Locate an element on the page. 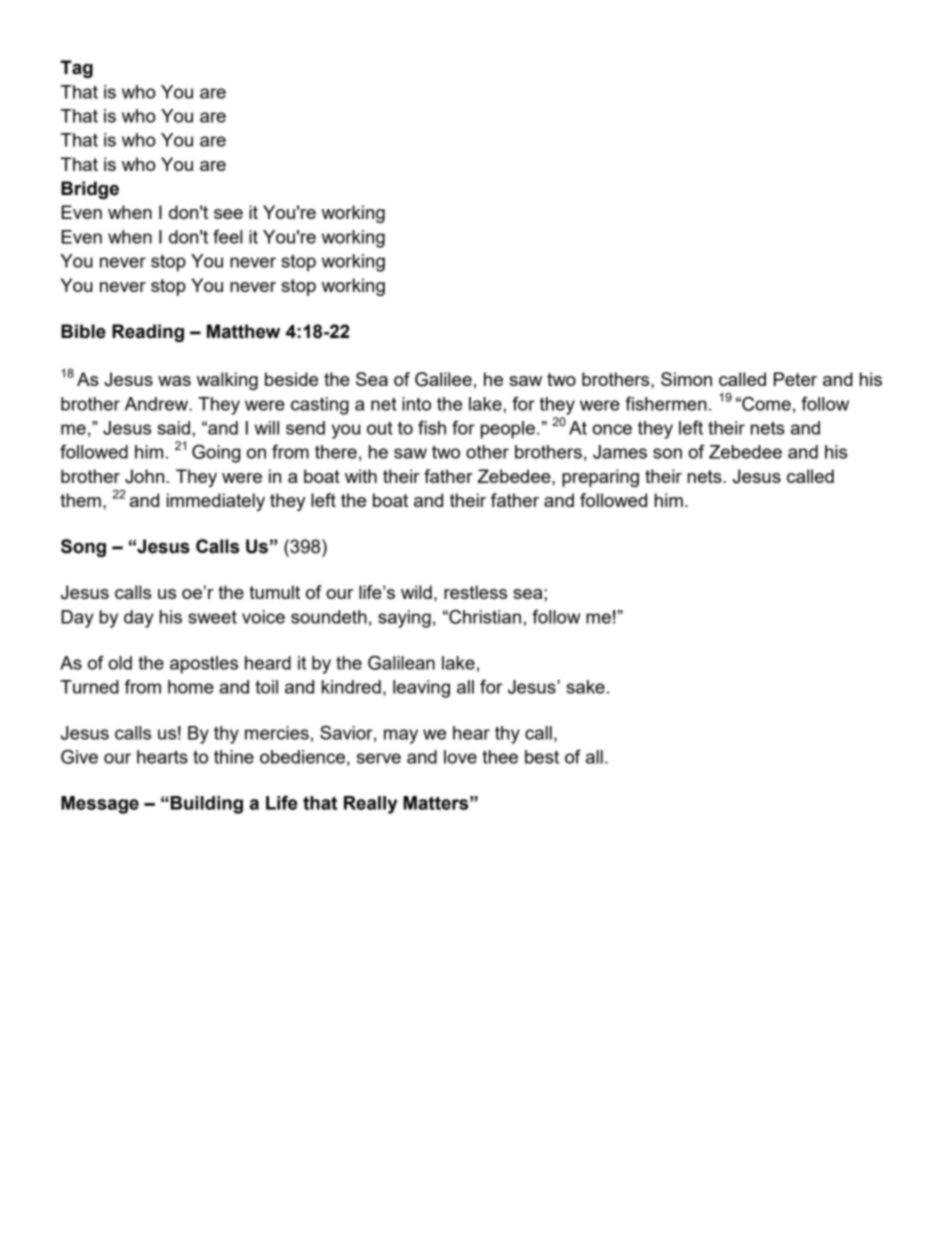 The image size is (952, 1233). feel is located at coordinates (227, 236).
